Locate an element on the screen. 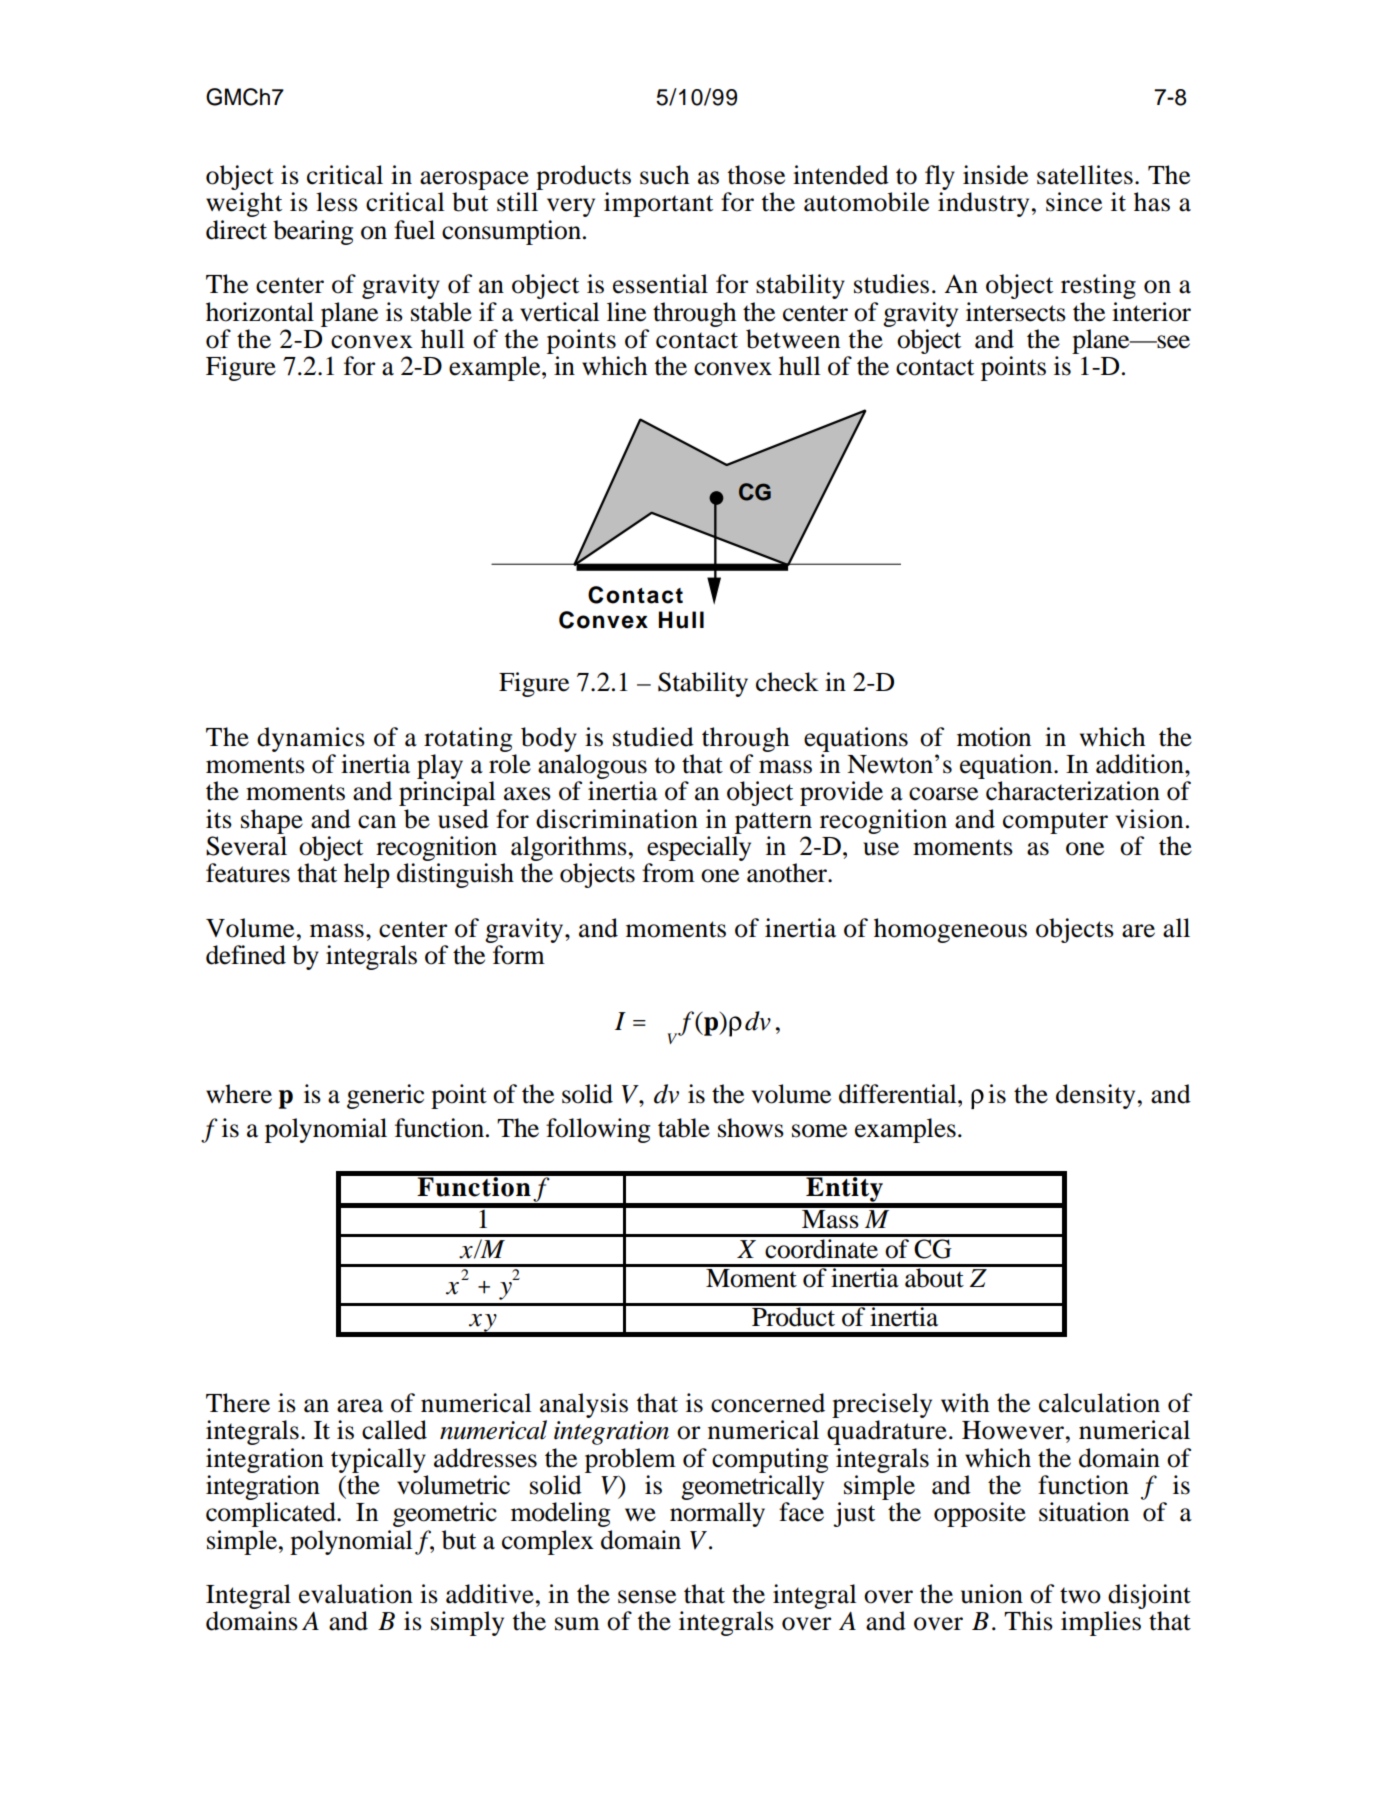 This screenshot has width=1392, height=1801. less is located at coordinates (337, 202).
